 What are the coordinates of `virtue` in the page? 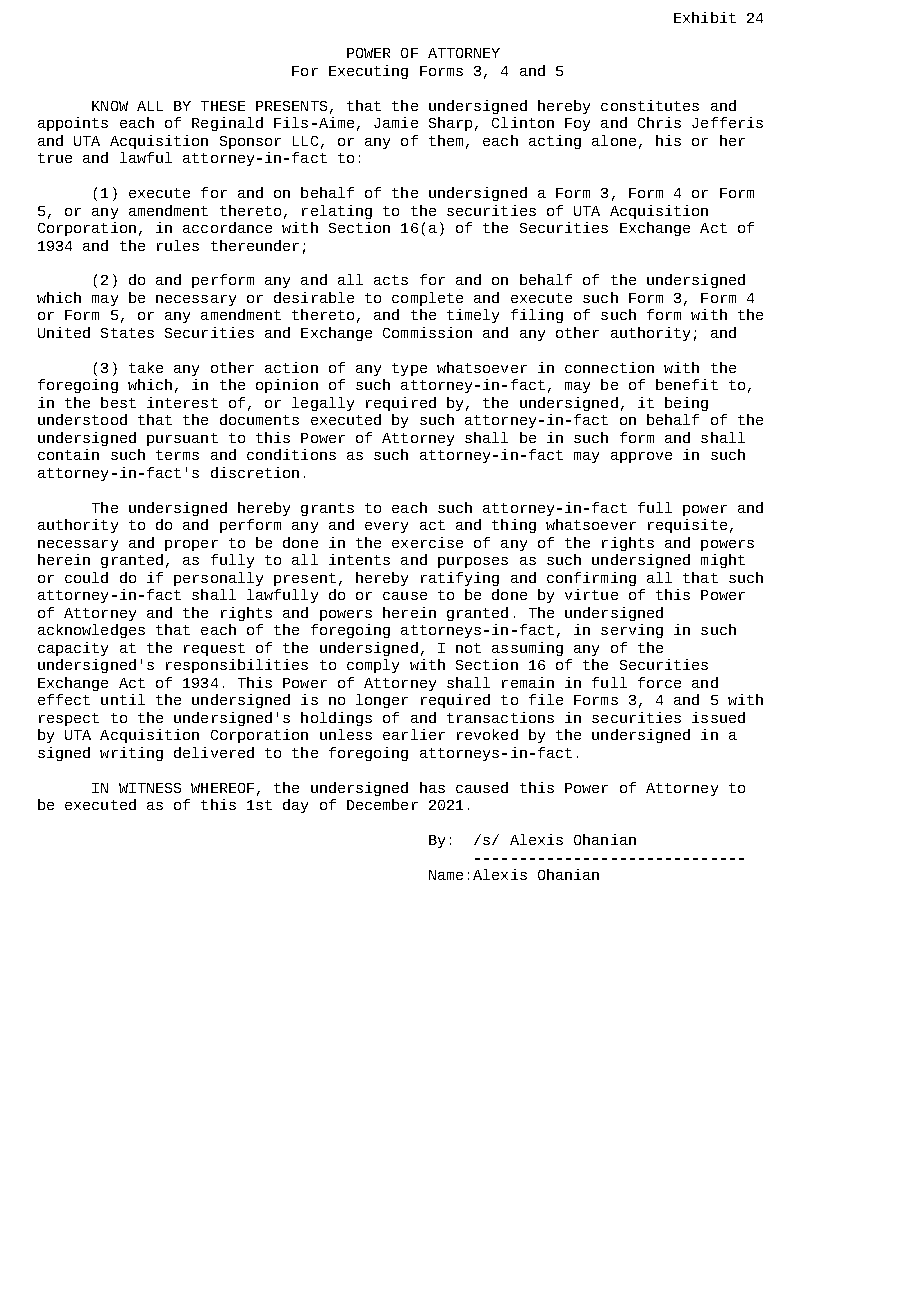 It's located at (591, 594).
